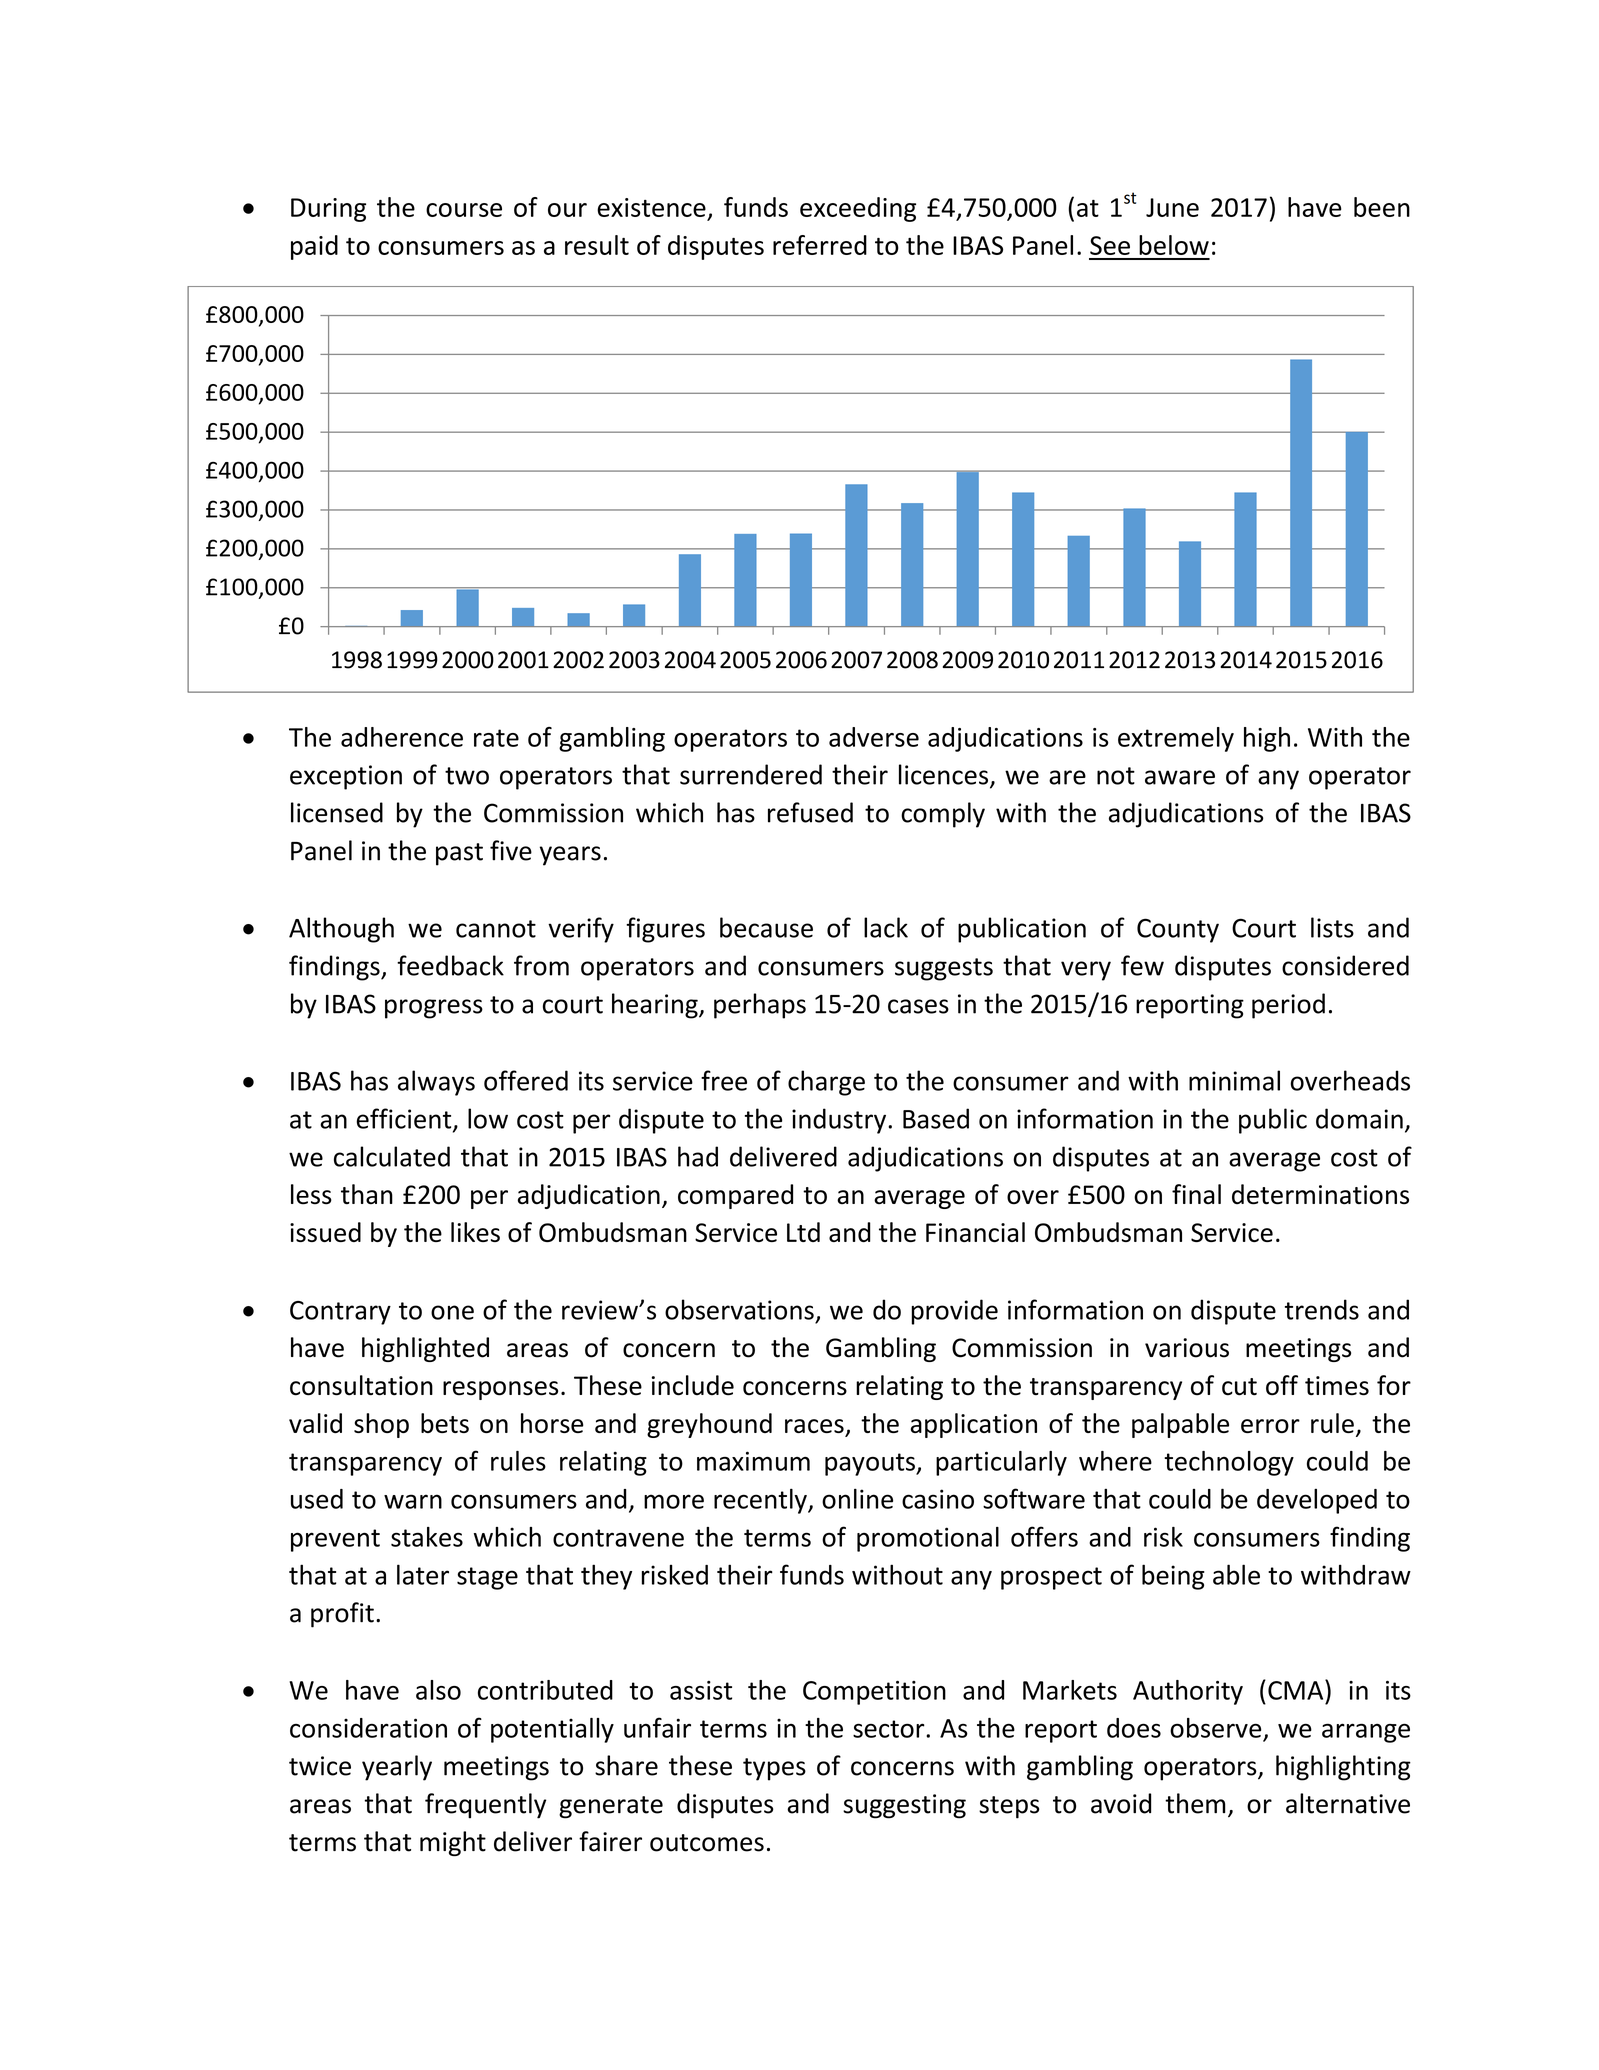 Image resolution: width=1599 pixels, height=2070 pixels. What do you see at coordinates (467, 776) in the screenshot?
I see `two` at bounding box center [467, 776].
